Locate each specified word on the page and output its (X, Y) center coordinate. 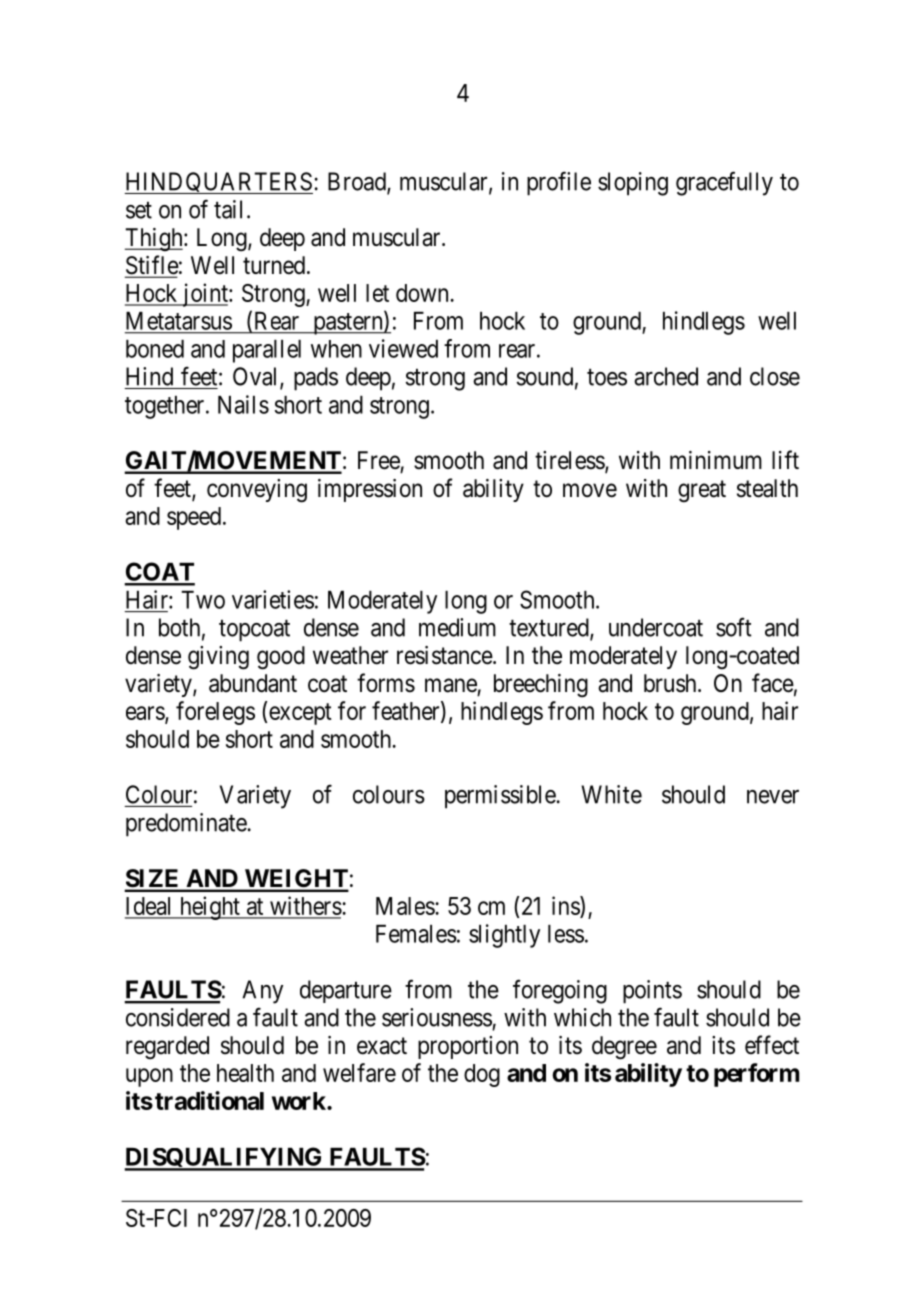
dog (482, 1075)
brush (671, 683)
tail (228, 209)
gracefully (724, 183)
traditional (209, 1100)
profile (559, 183)
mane (451, 685)
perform (756, 1075)
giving (218, 658)
